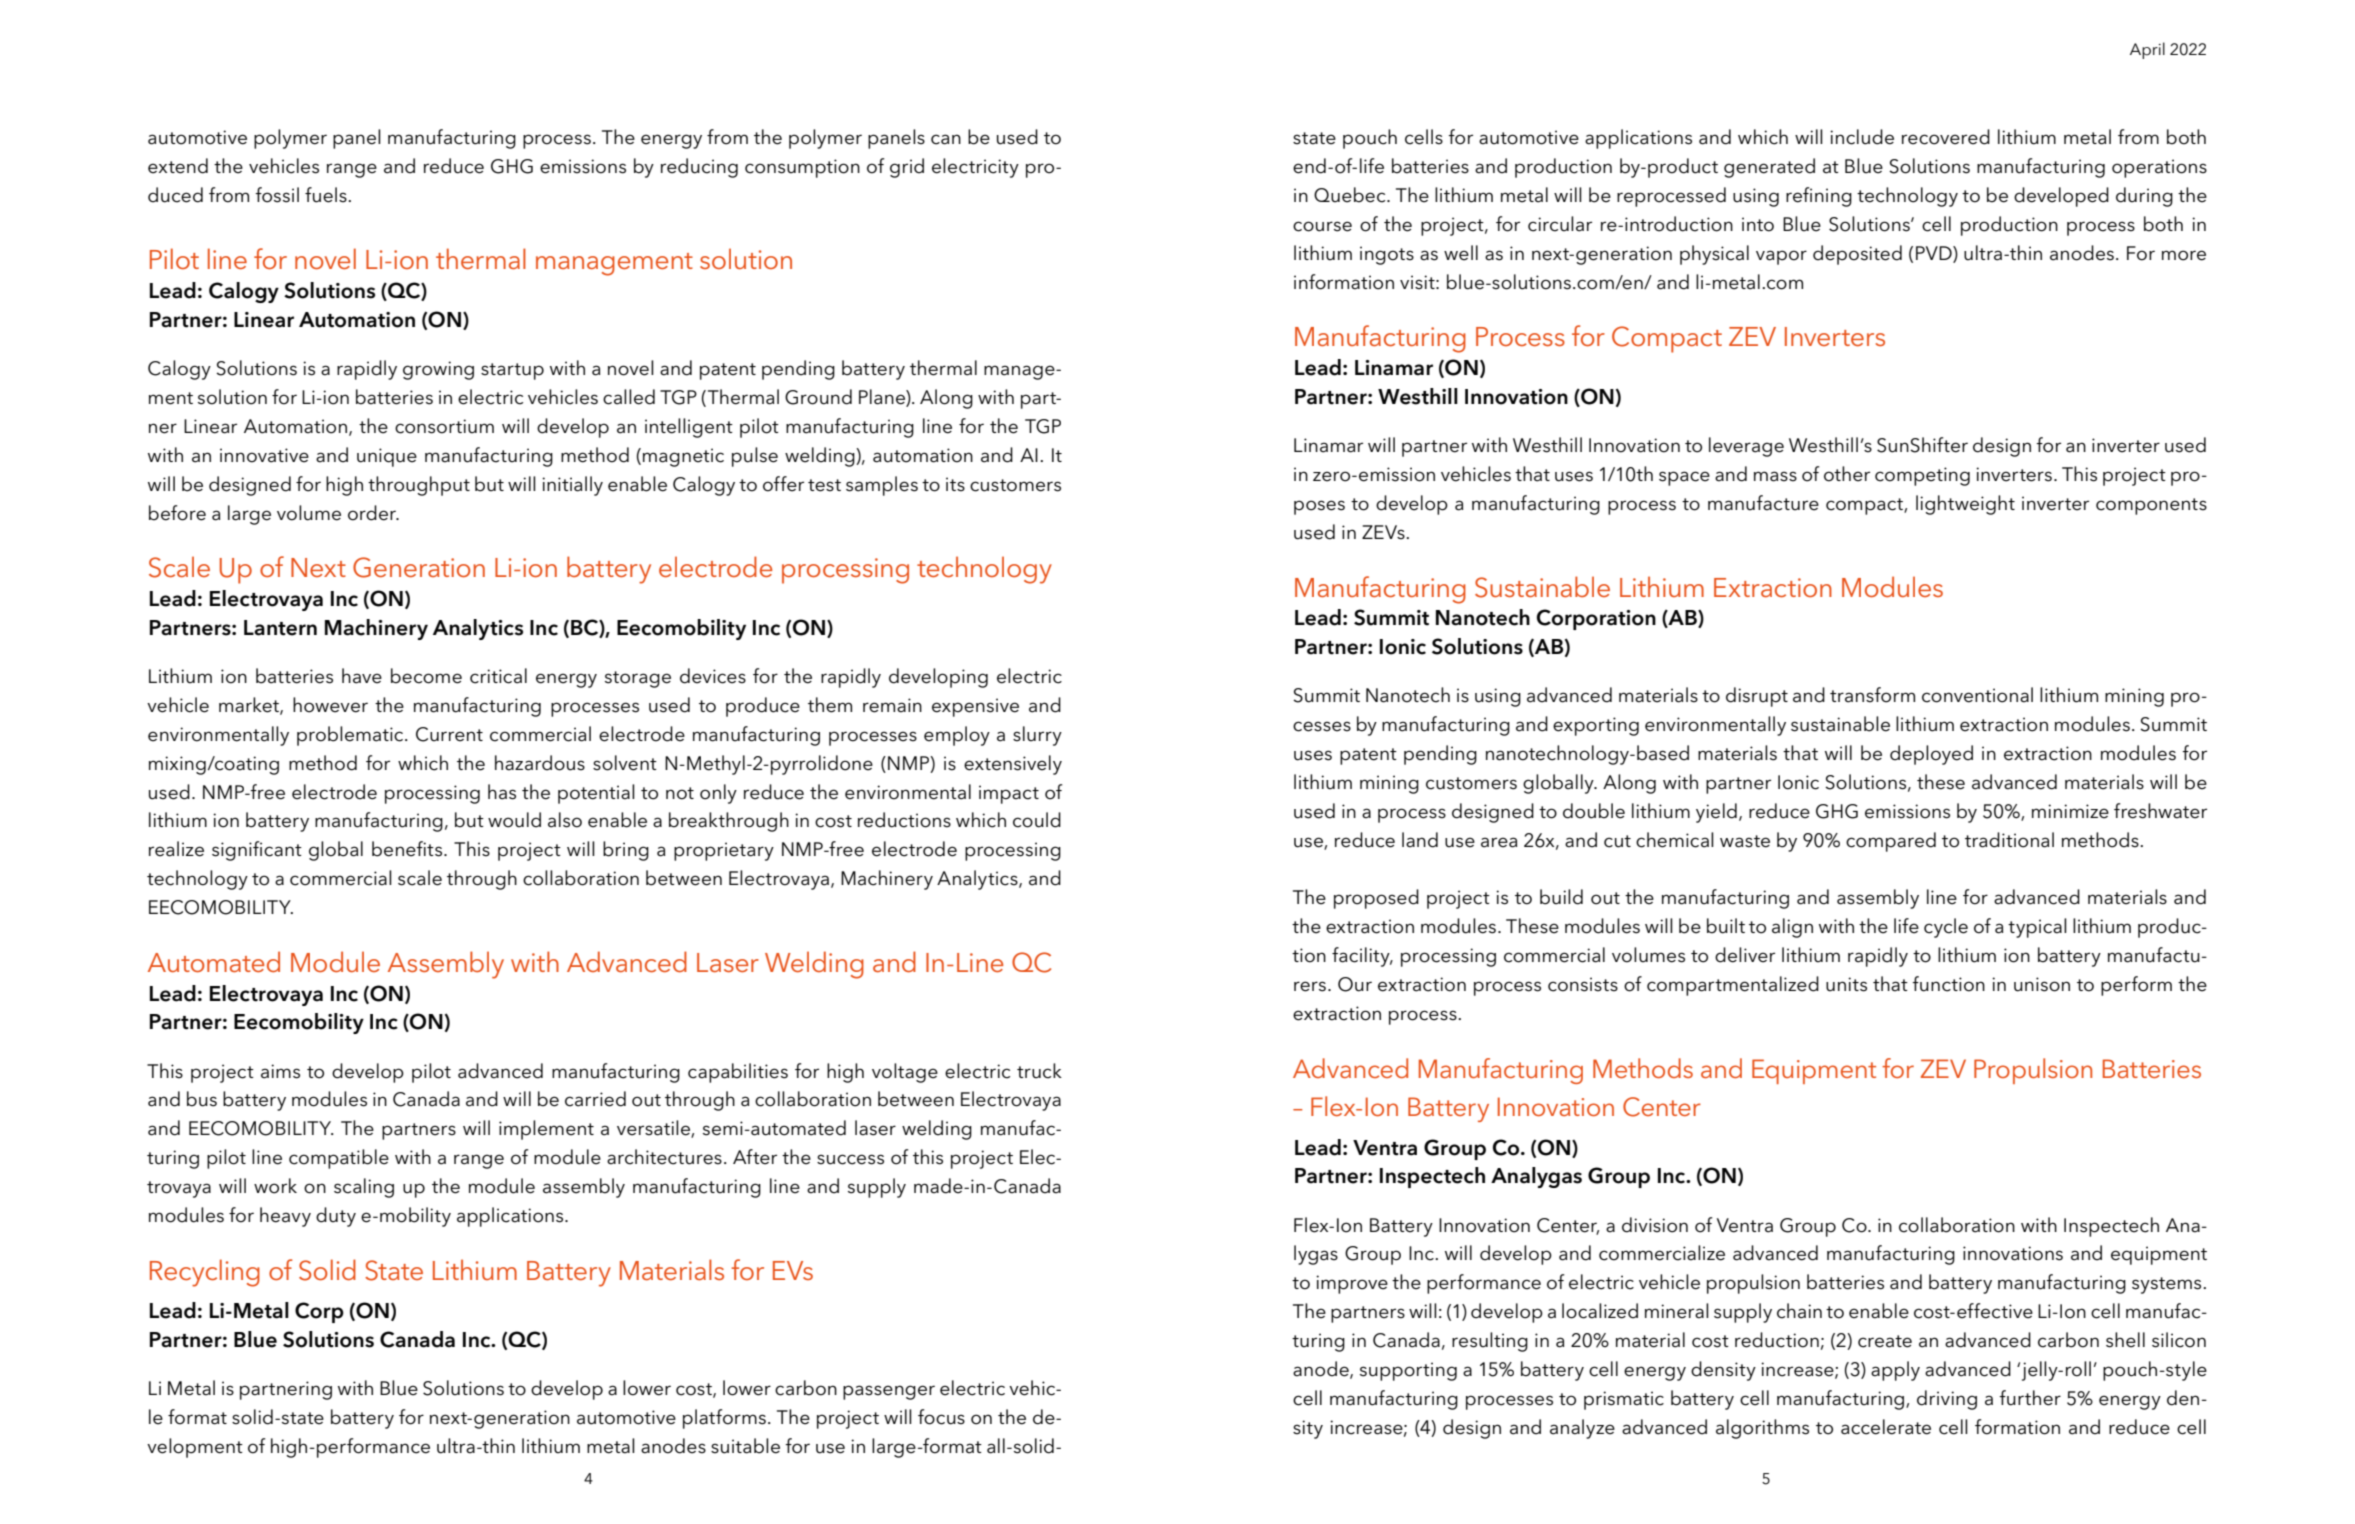 The image size is (2355, 1524). What do you see at coordinates (1037, 736) in the page?
I see `slurry` at bounding box center [1037, 736].
